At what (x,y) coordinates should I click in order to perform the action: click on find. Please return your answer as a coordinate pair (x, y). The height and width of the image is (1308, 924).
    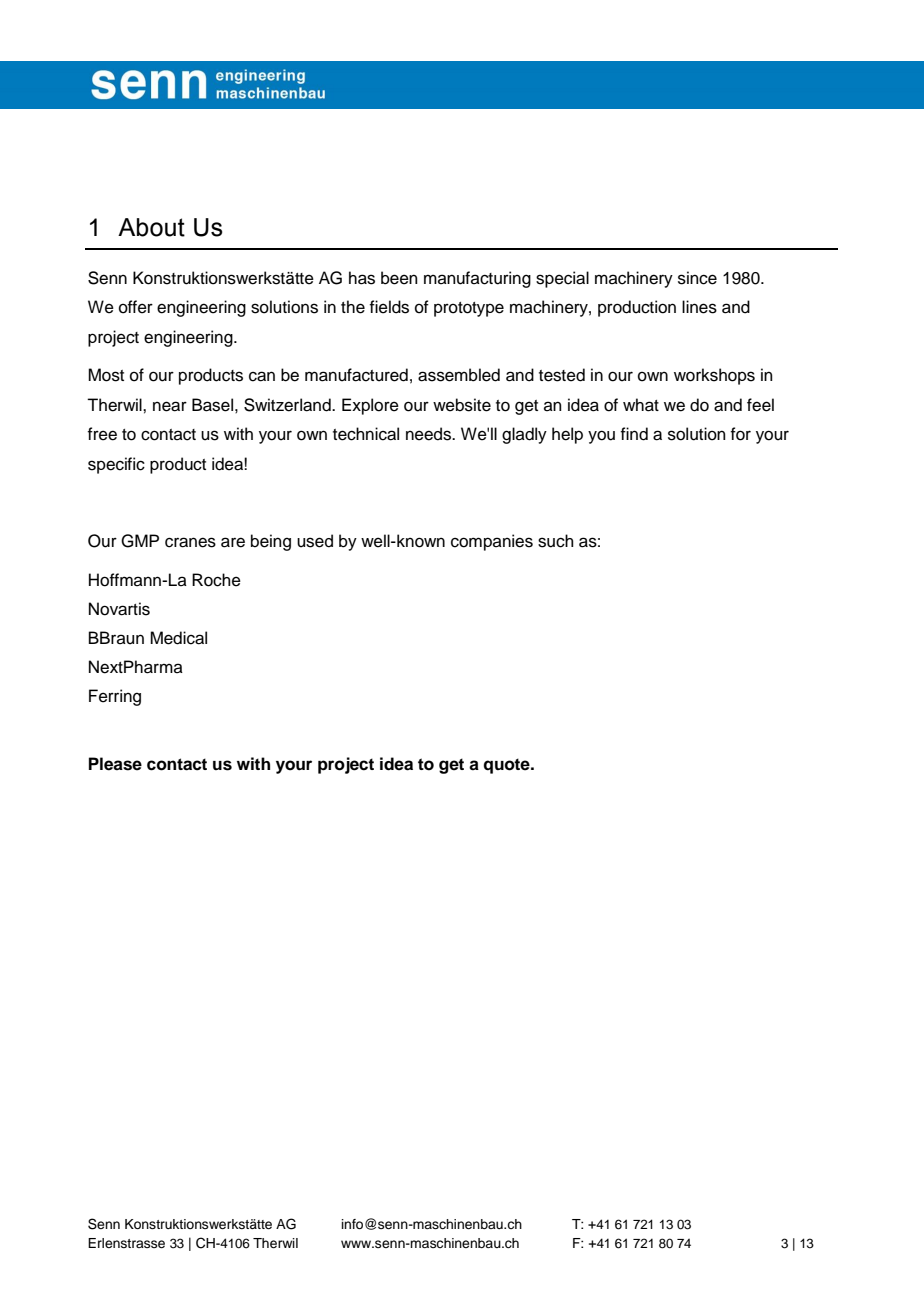
    Looking at the image, I should click on (634, 434).
